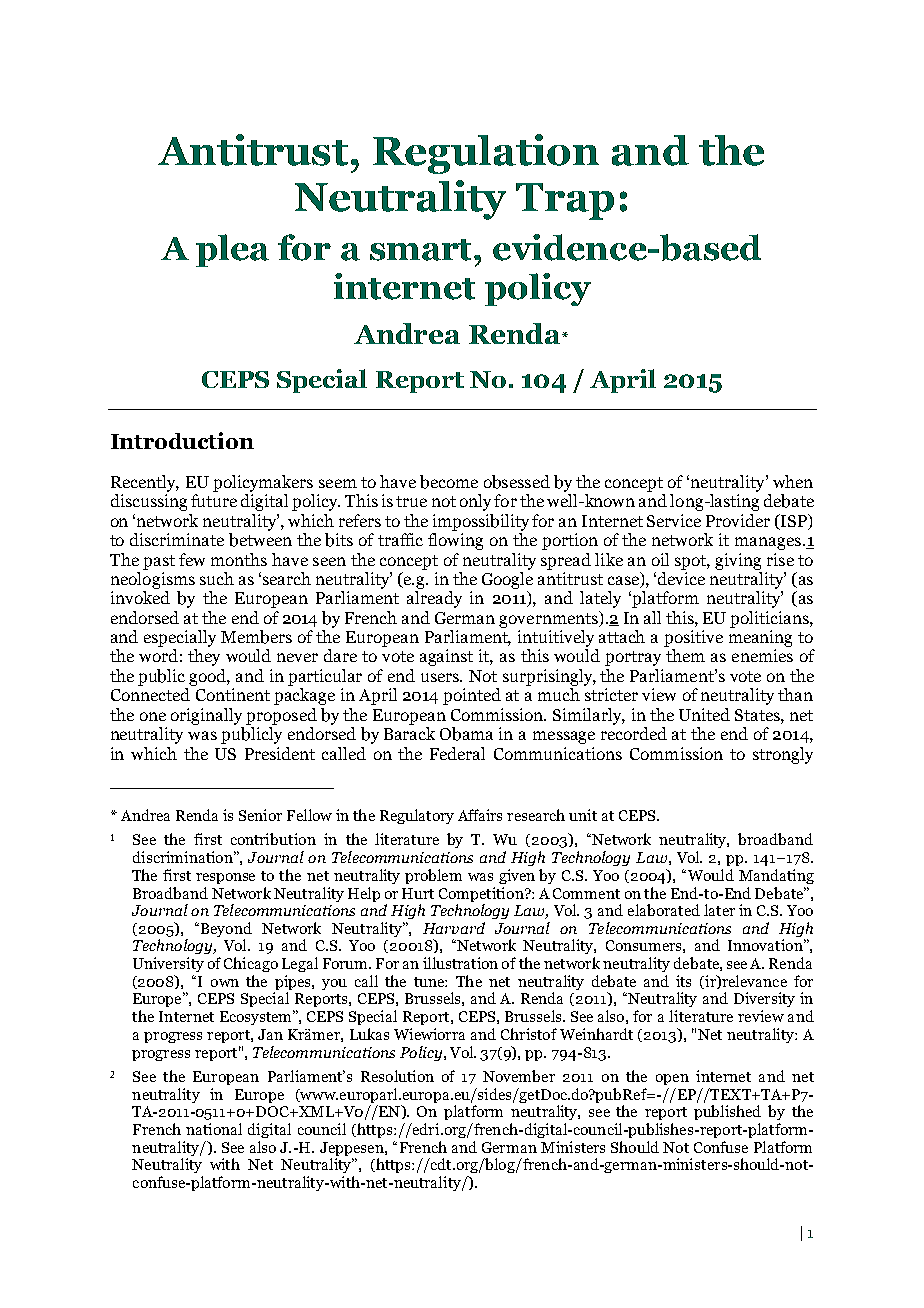  What do you see at coordinates (486, 154) in the screenshot?
I see `Regulation` at bounding box center [486, 154].
